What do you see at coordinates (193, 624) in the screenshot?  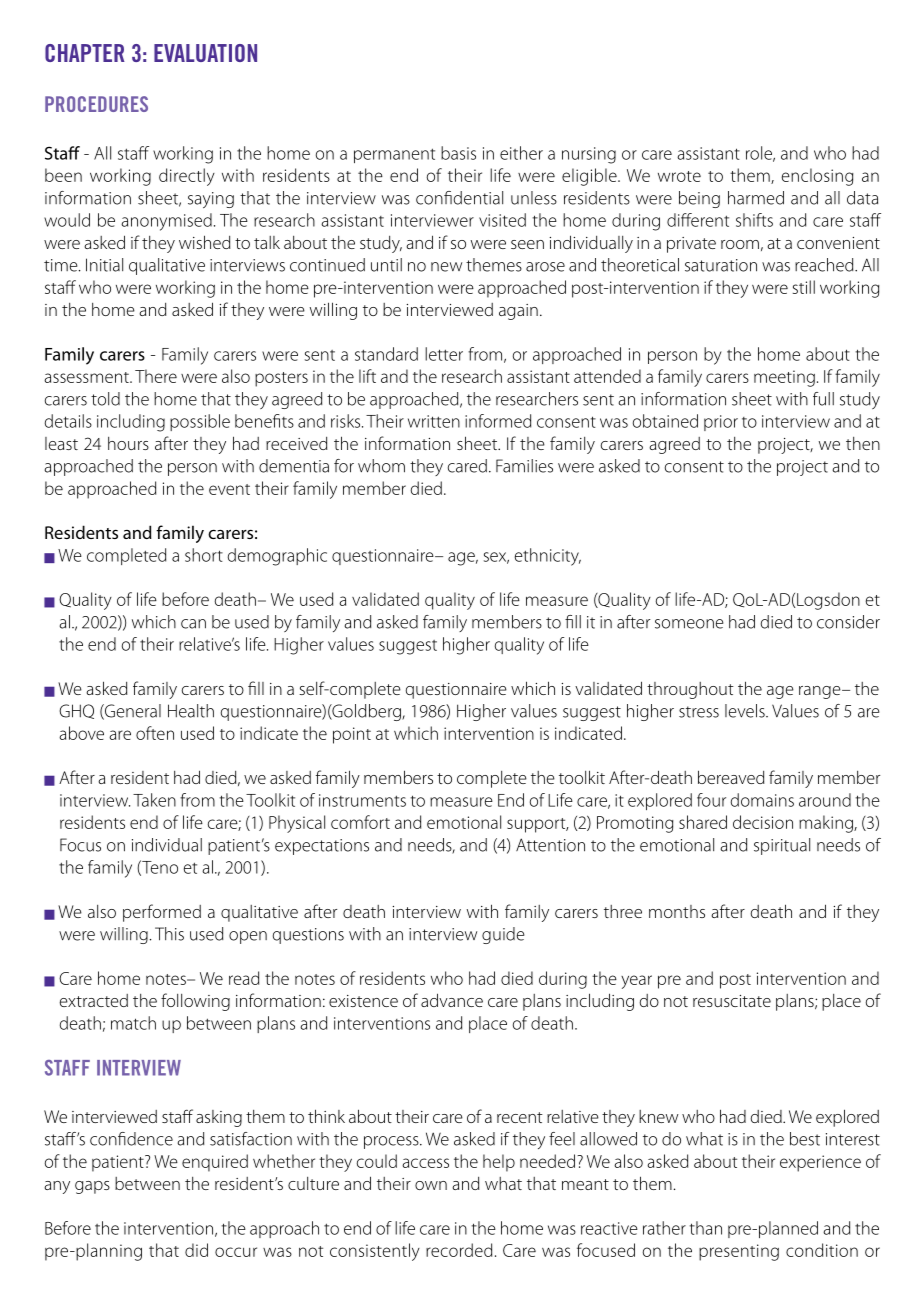 I see `can` at bounding box center [193, 624].
